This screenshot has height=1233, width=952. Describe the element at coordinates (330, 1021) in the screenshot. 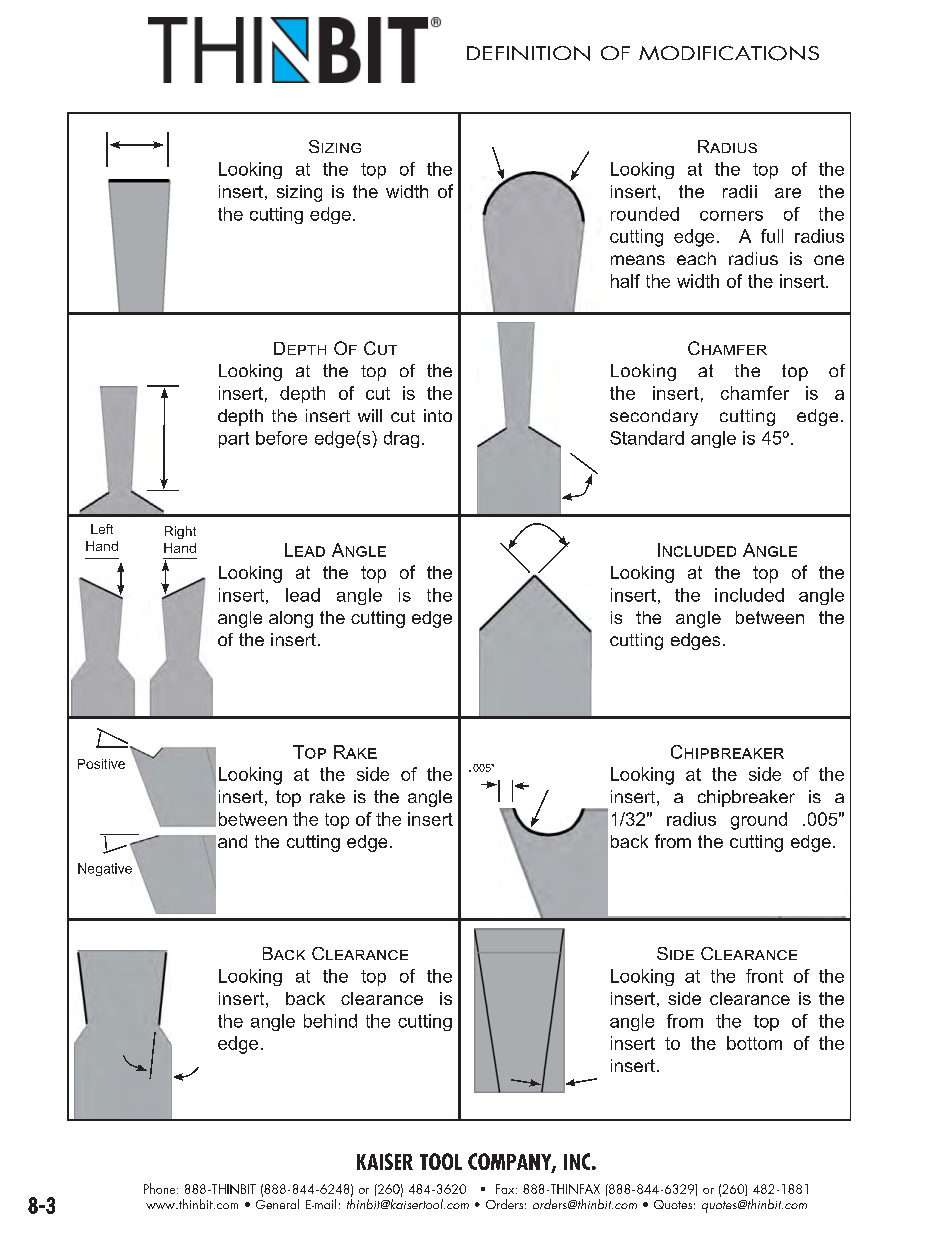

I see `behind` at that location.
